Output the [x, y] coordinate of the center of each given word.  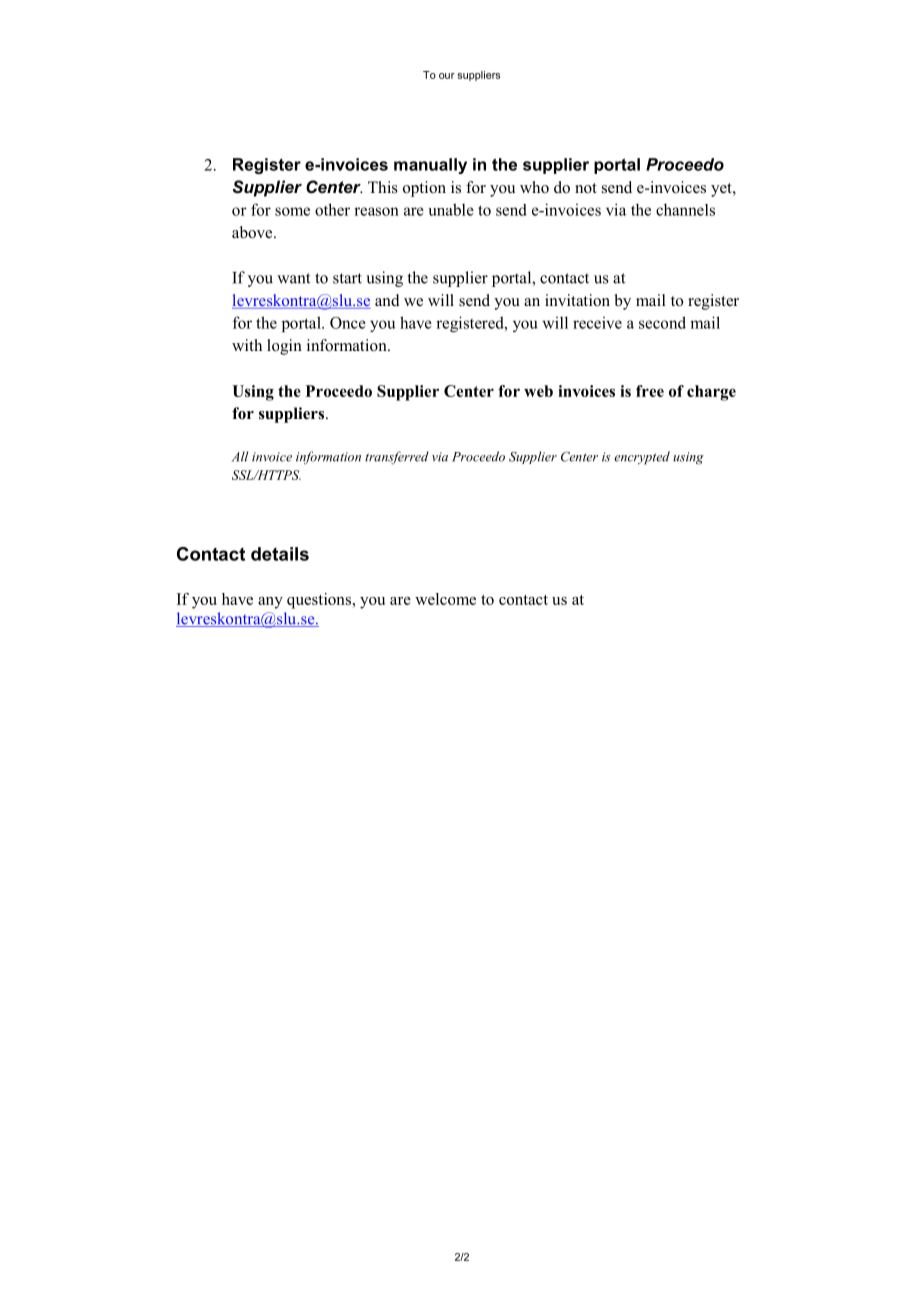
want [293, 278]
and [387, 300]
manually [430, 166]
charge [711, 393]
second [662, 322]
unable [451, 209]
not [586, 188]
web [538, 391]
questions [319, 601]
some [292, 211]
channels [685, 209]
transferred [397, 458]
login [284, 347]
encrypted [642, 458]
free [650, 391]
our [447, 76]
